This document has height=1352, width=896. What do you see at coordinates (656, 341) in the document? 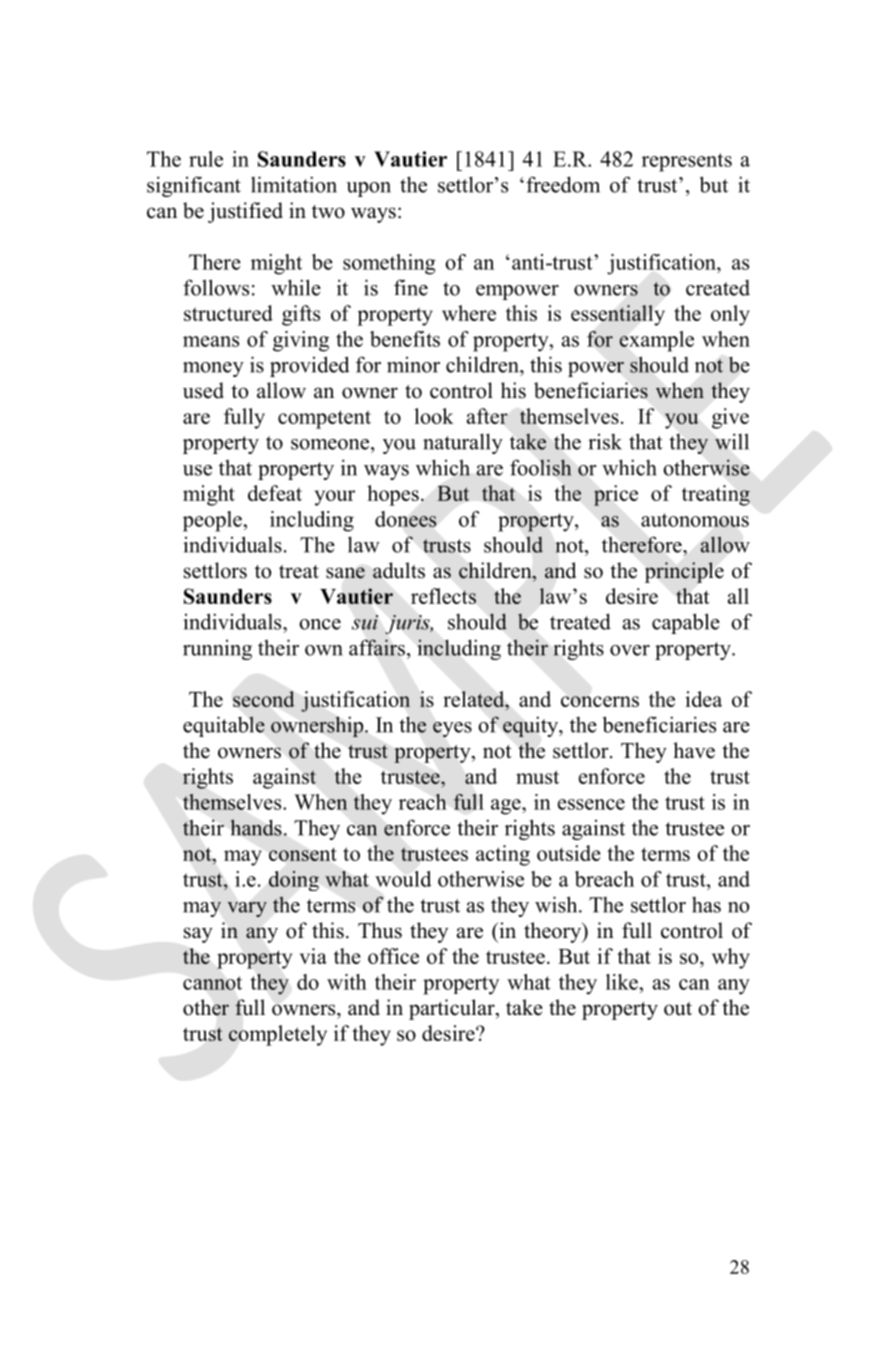
I see `example` at bounding box center [656, 341].
